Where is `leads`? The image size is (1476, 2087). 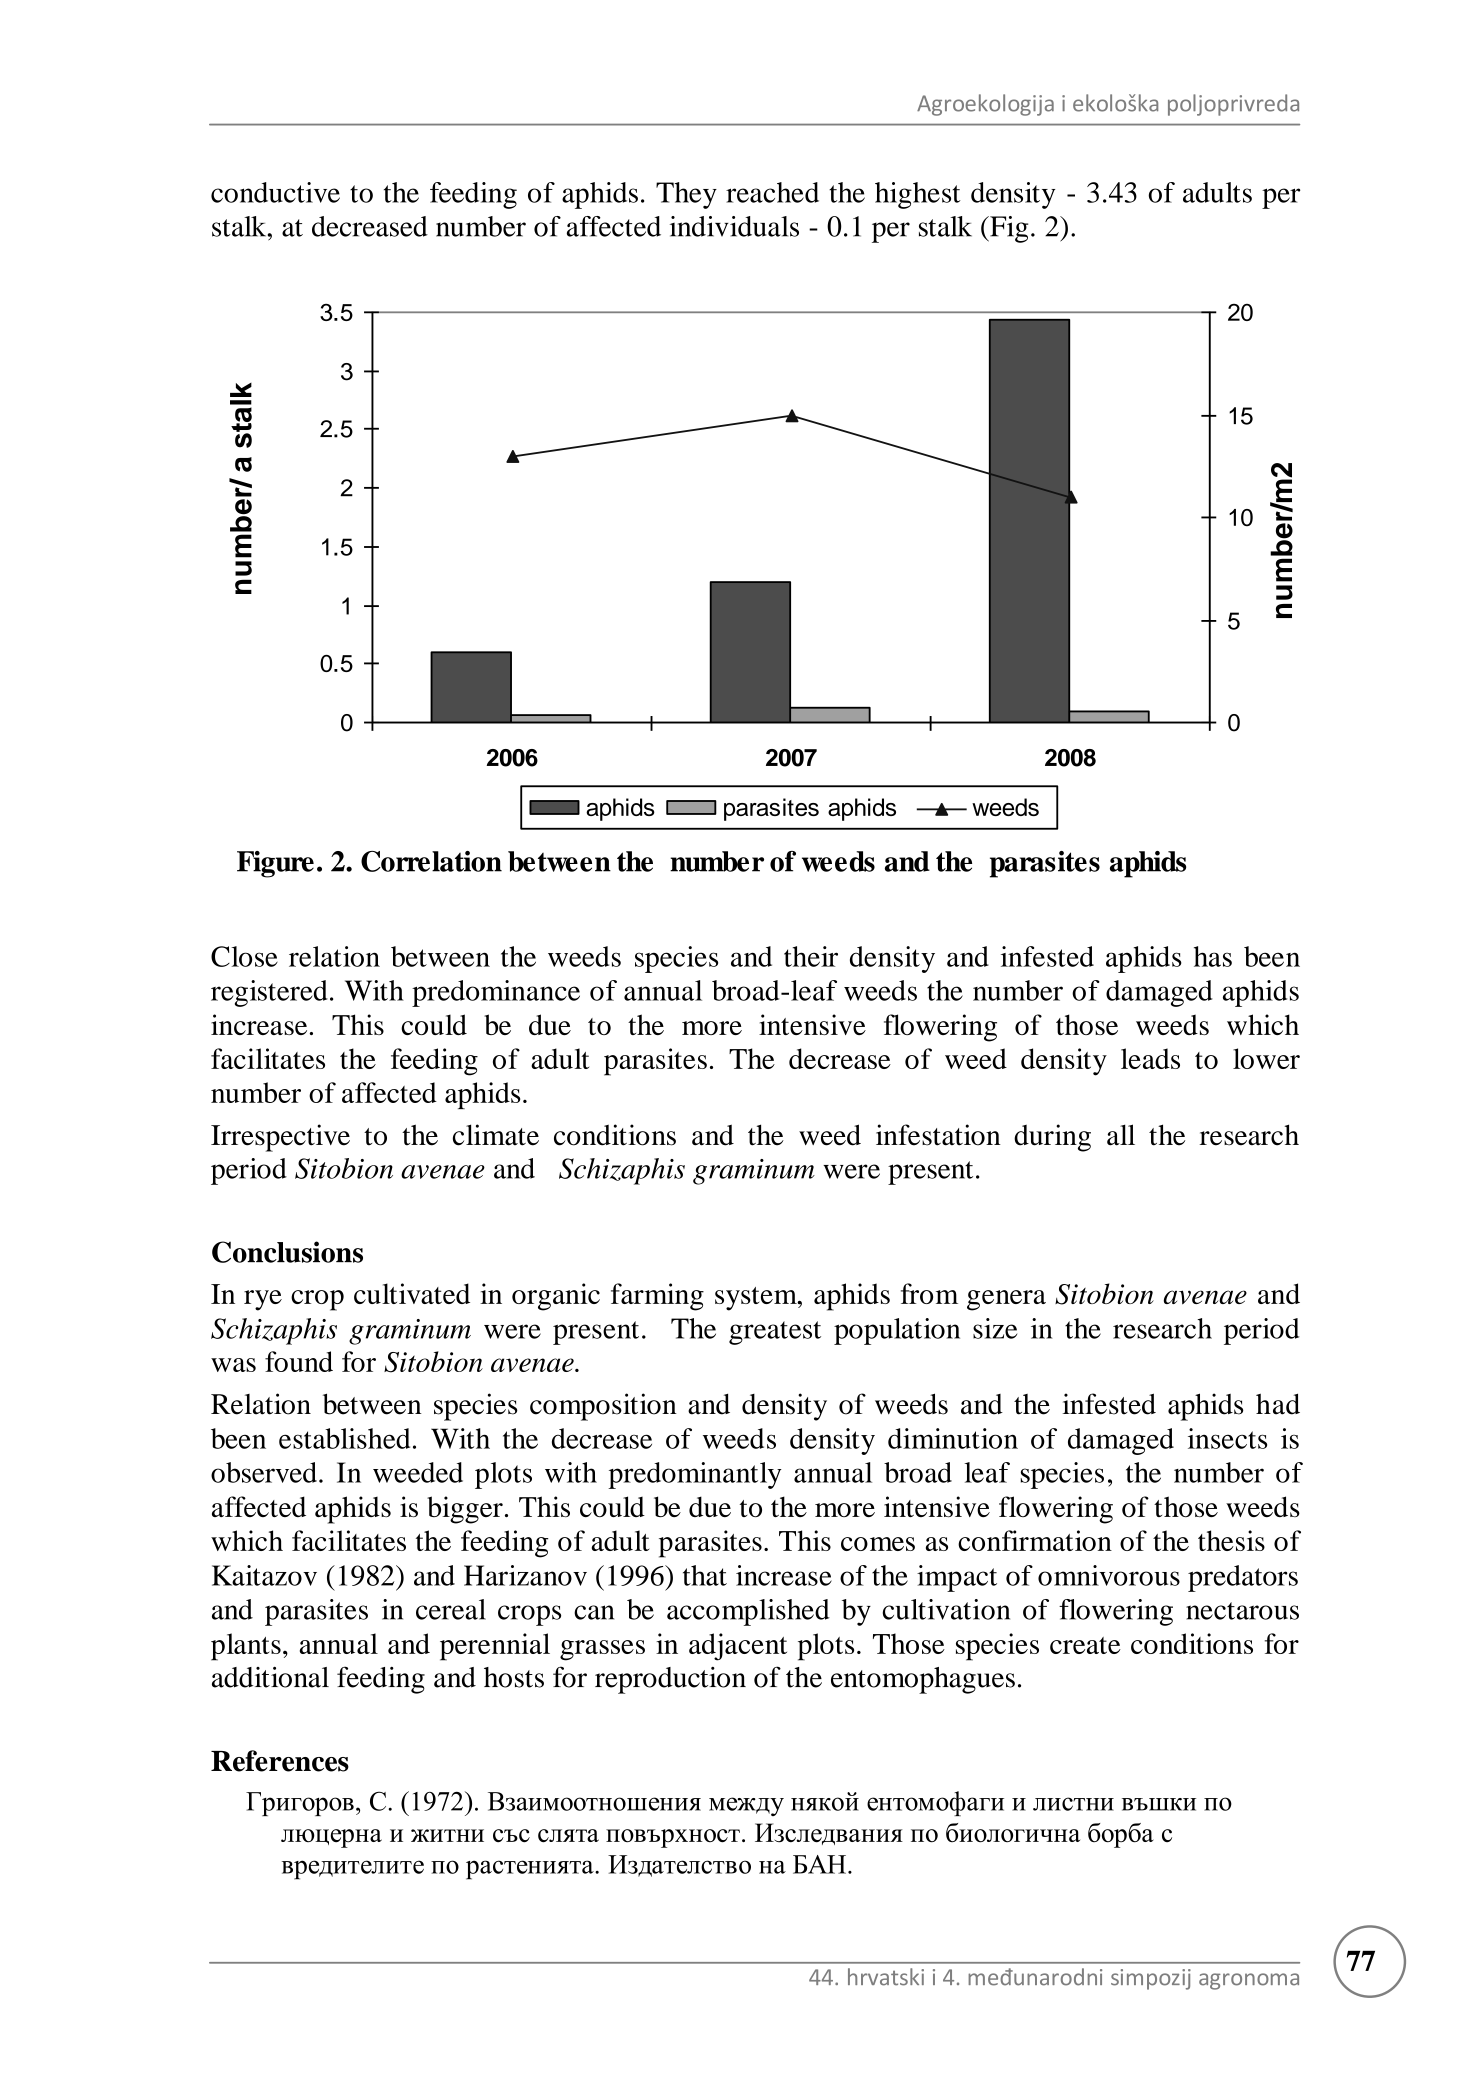
leads is located at coordinates (1150, 1058).
